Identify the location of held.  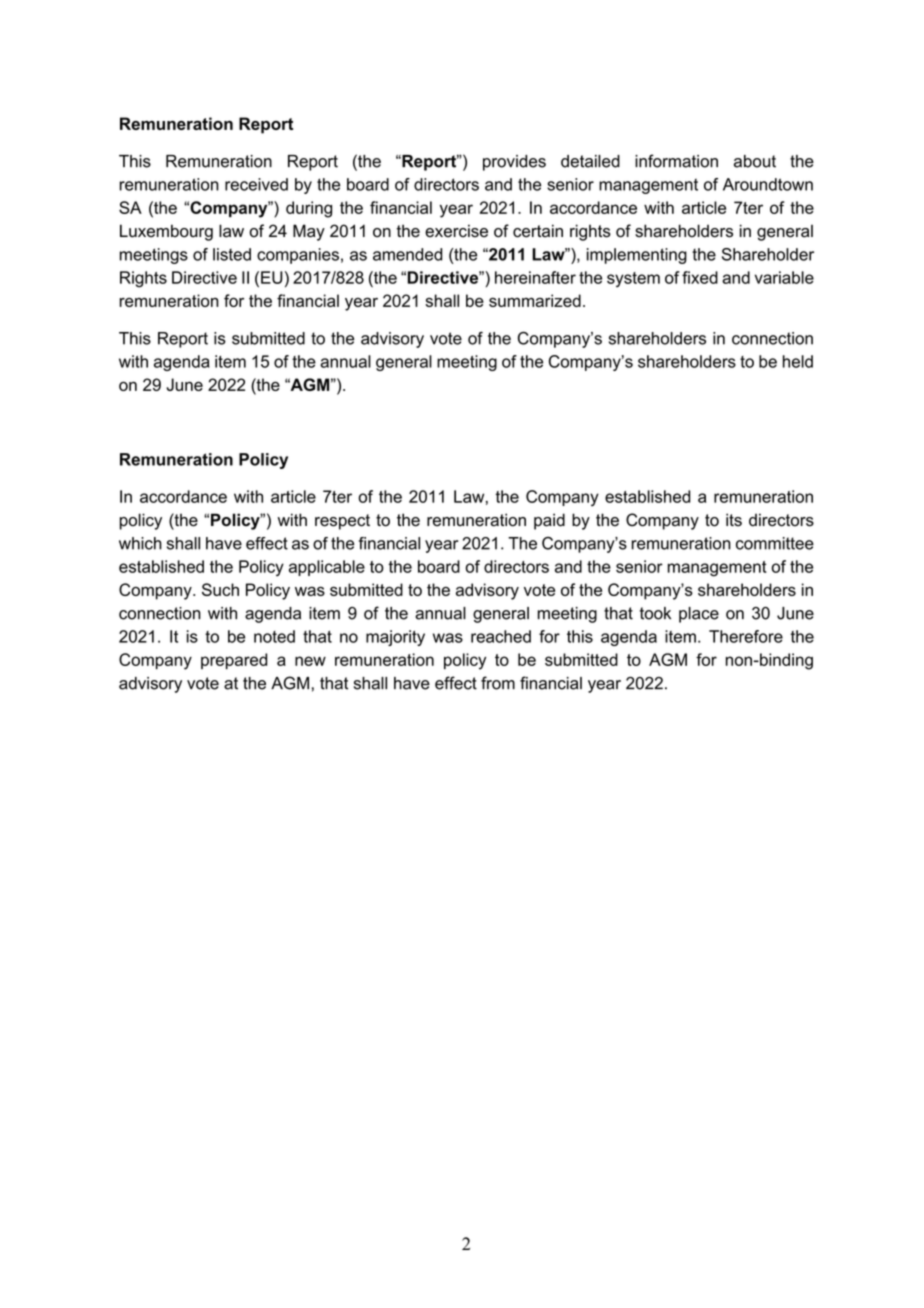
(798, 361).
